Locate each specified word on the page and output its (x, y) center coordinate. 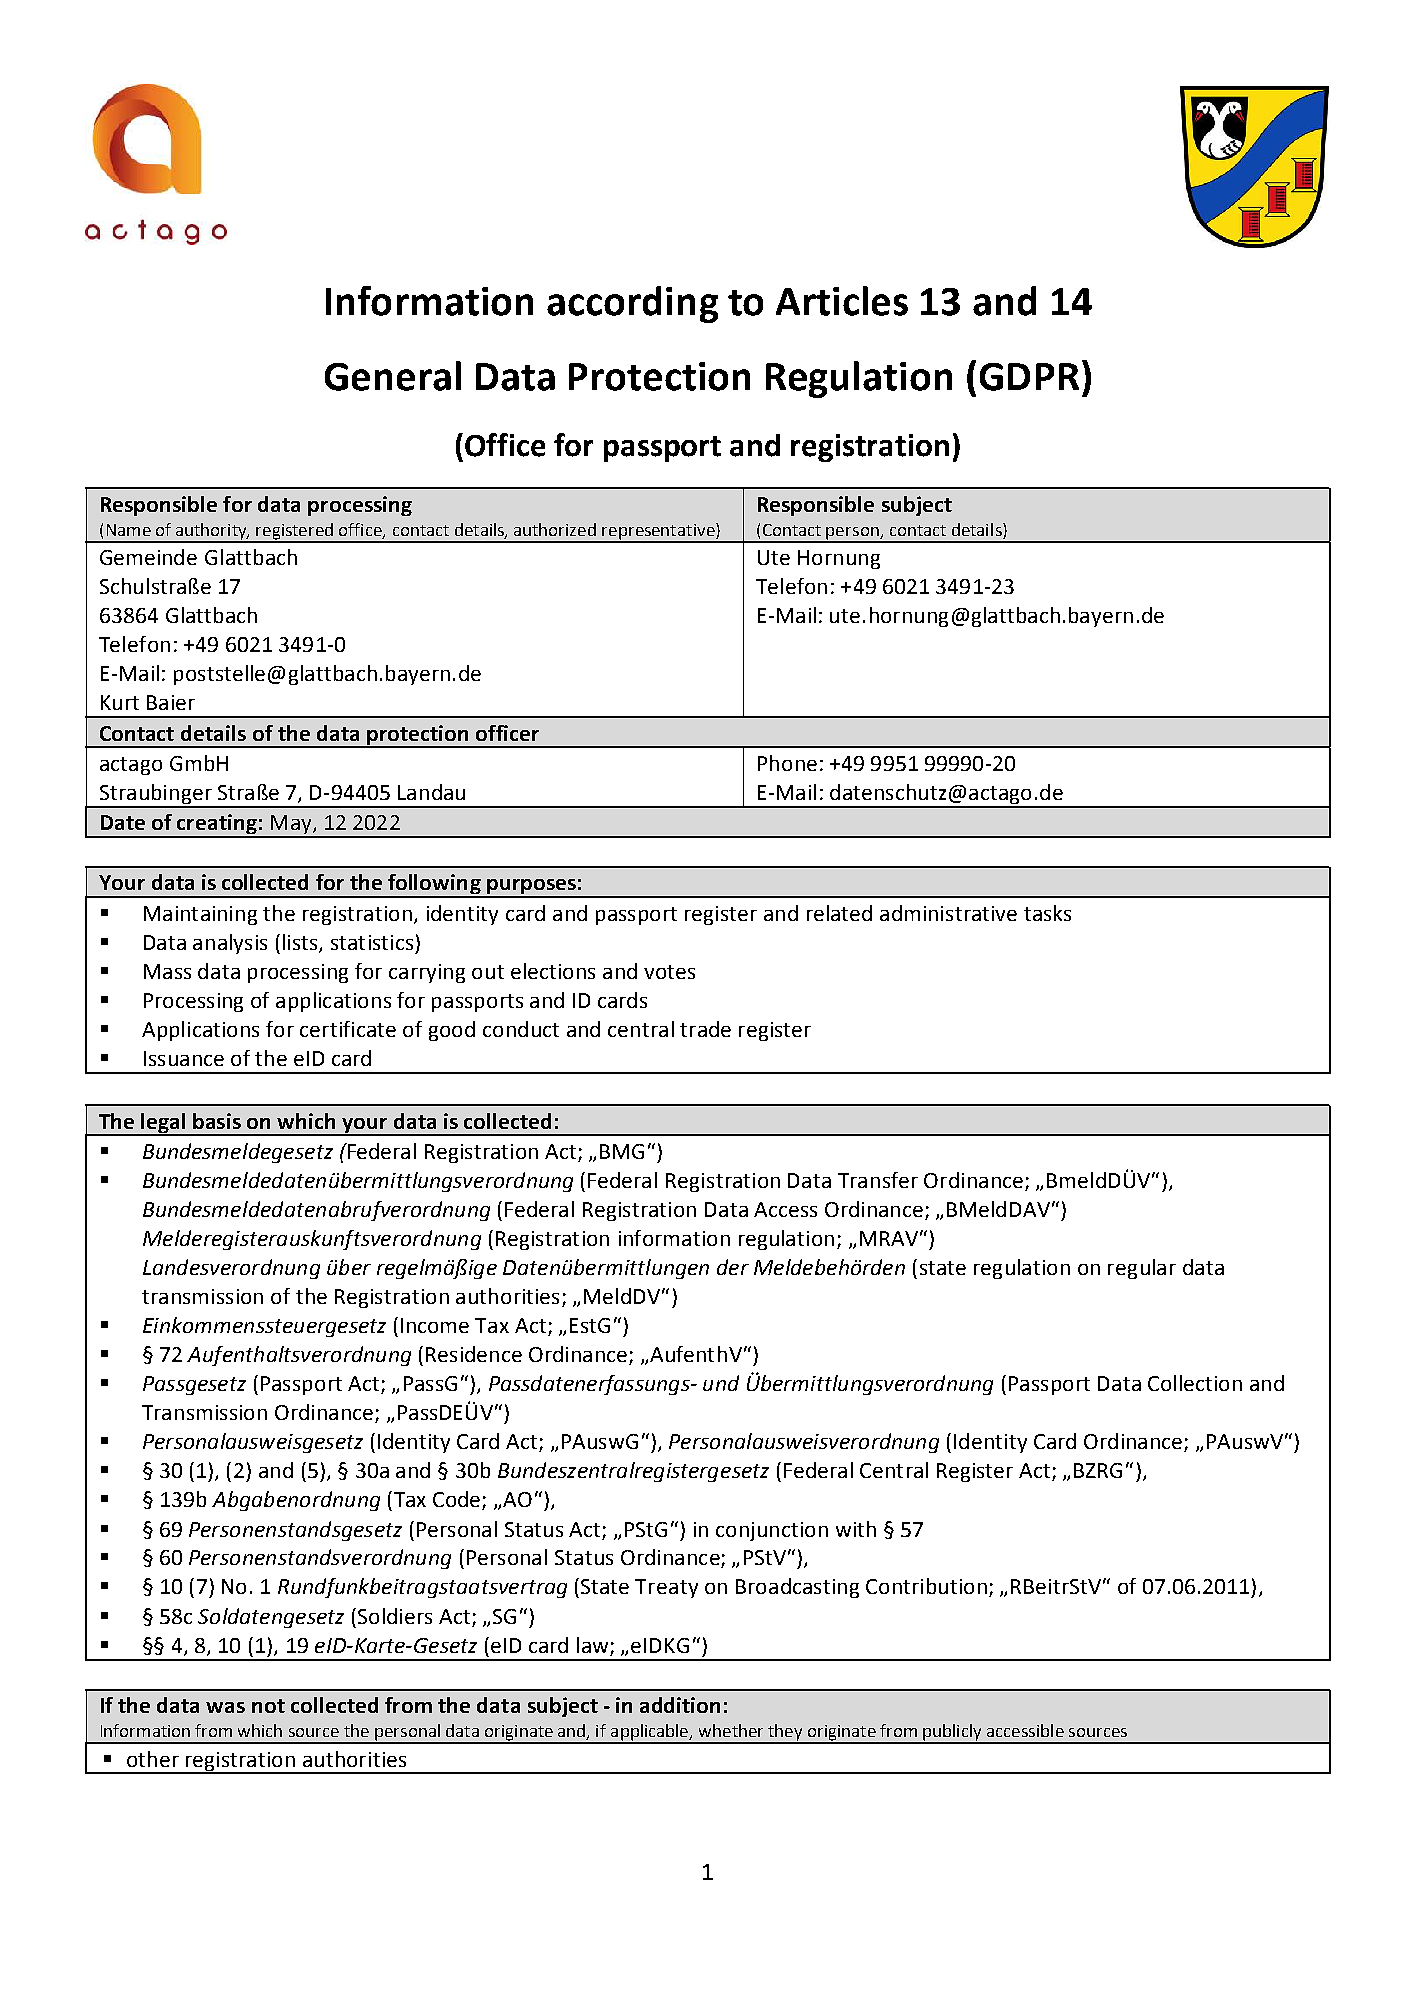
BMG (622, 1151)
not (268, 1706)
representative (659, 532)
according (632, 304)
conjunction (772, 1531)
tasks (1047, 913)
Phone (787, 763)
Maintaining (200, 915)
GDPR (1029, 377)
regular (1142, 1269)
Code (458, 1500)
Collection (1195, 1383)
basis (217, 1121)
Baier (171, 702)
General (393, 376)
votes (669, 972)
